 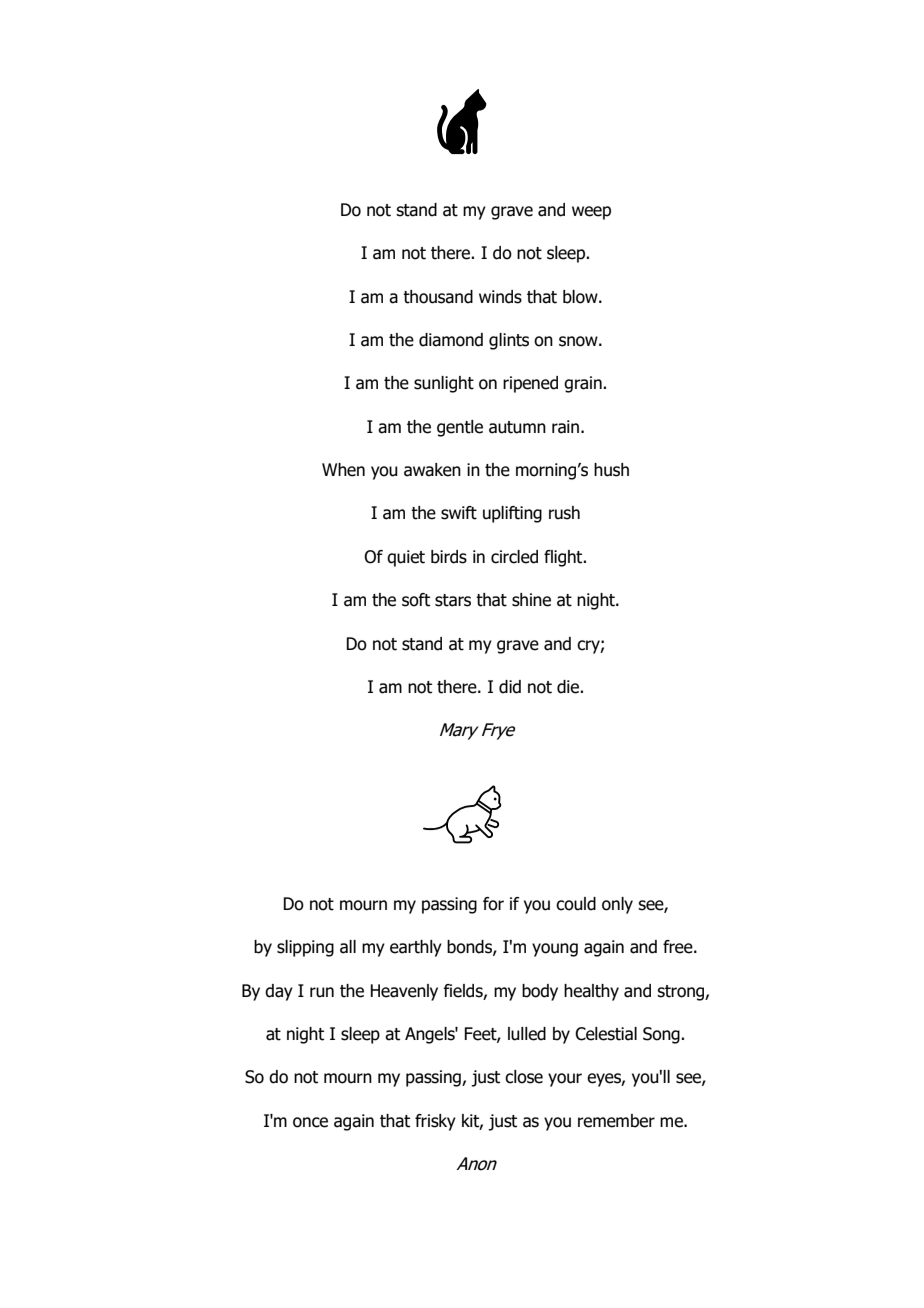 What do you see at coordinates (438, 297) in the screenshot?
I see `thousand` at bounding box center [438, 297].
